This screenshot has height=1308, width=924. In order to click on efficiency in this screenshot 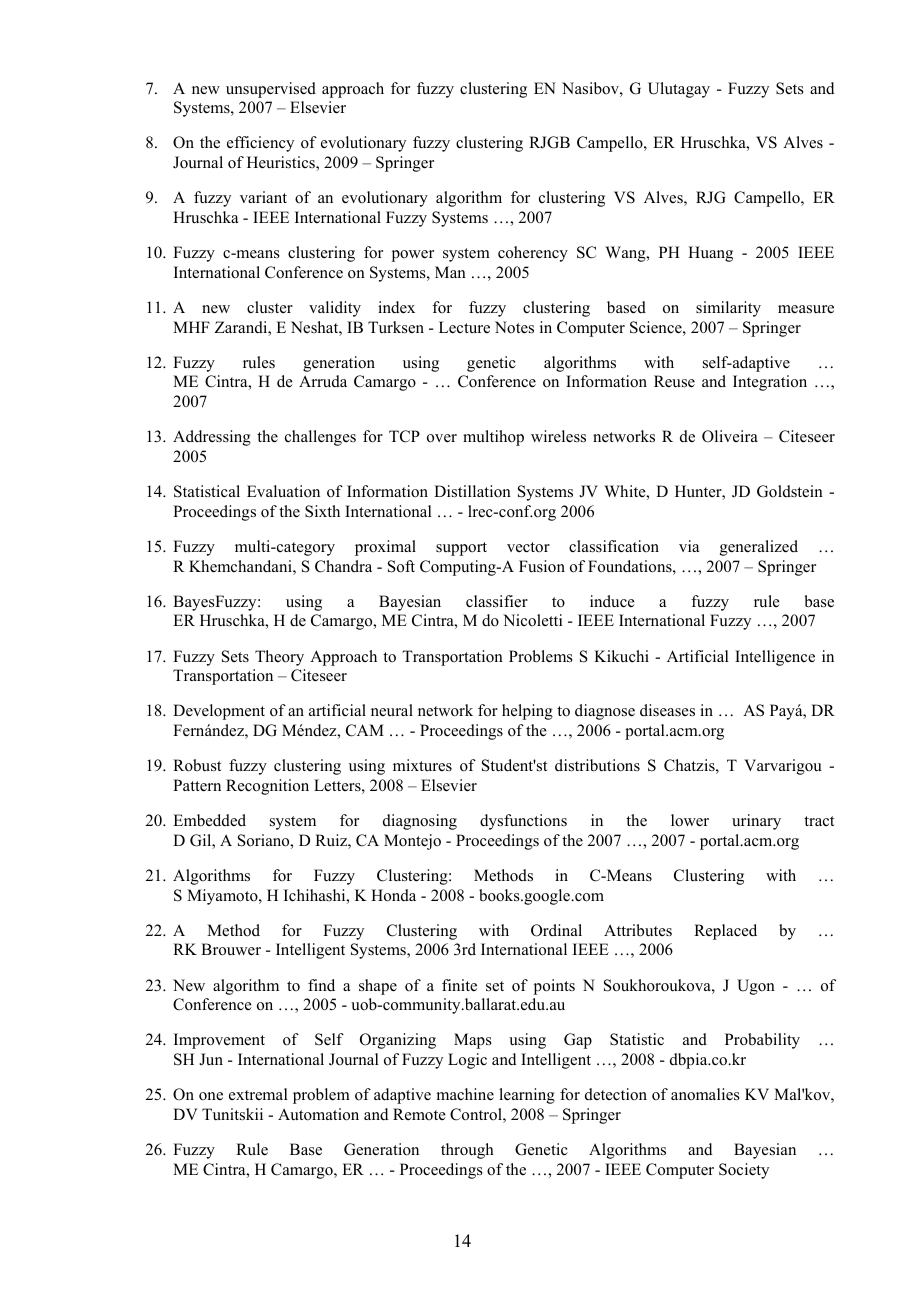, I will do `click(260, 144)`.
